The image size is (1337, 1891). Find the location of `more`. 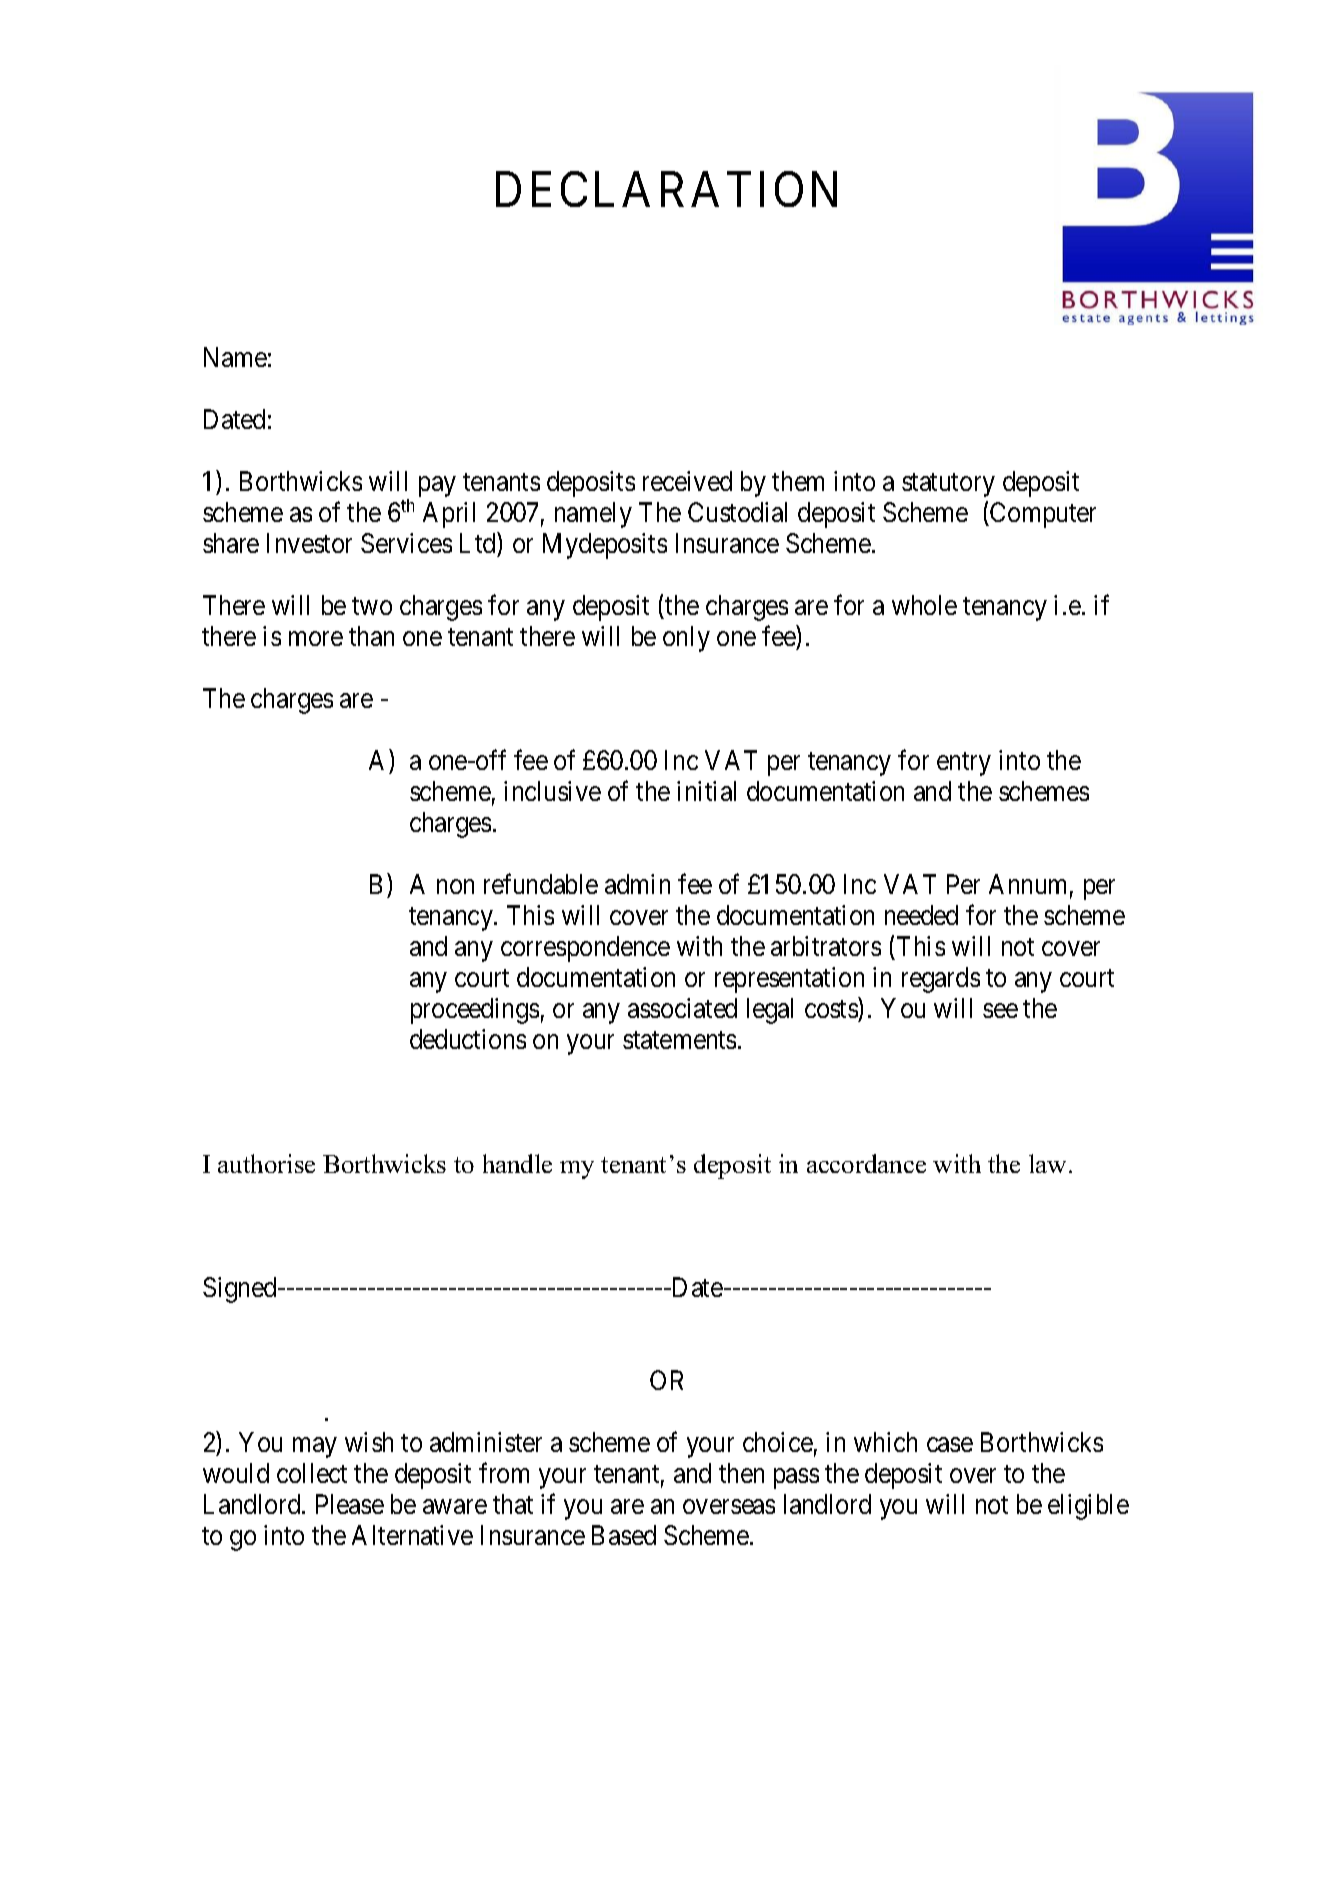

more is located at coordinates (316, 639).
